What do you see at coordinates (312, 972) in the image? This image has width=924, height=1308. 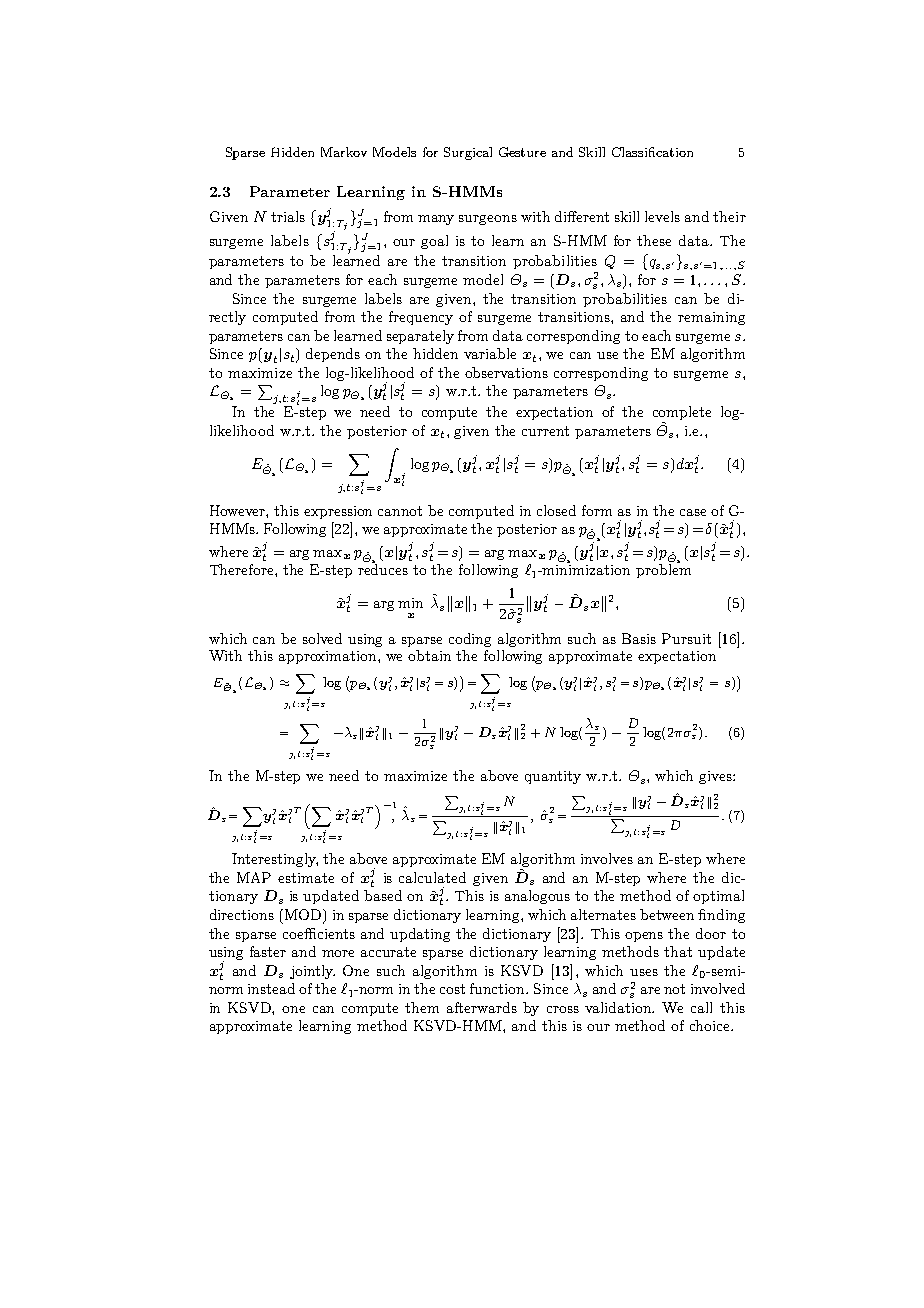 I see `jointly` at bounding box center [312, 972].
